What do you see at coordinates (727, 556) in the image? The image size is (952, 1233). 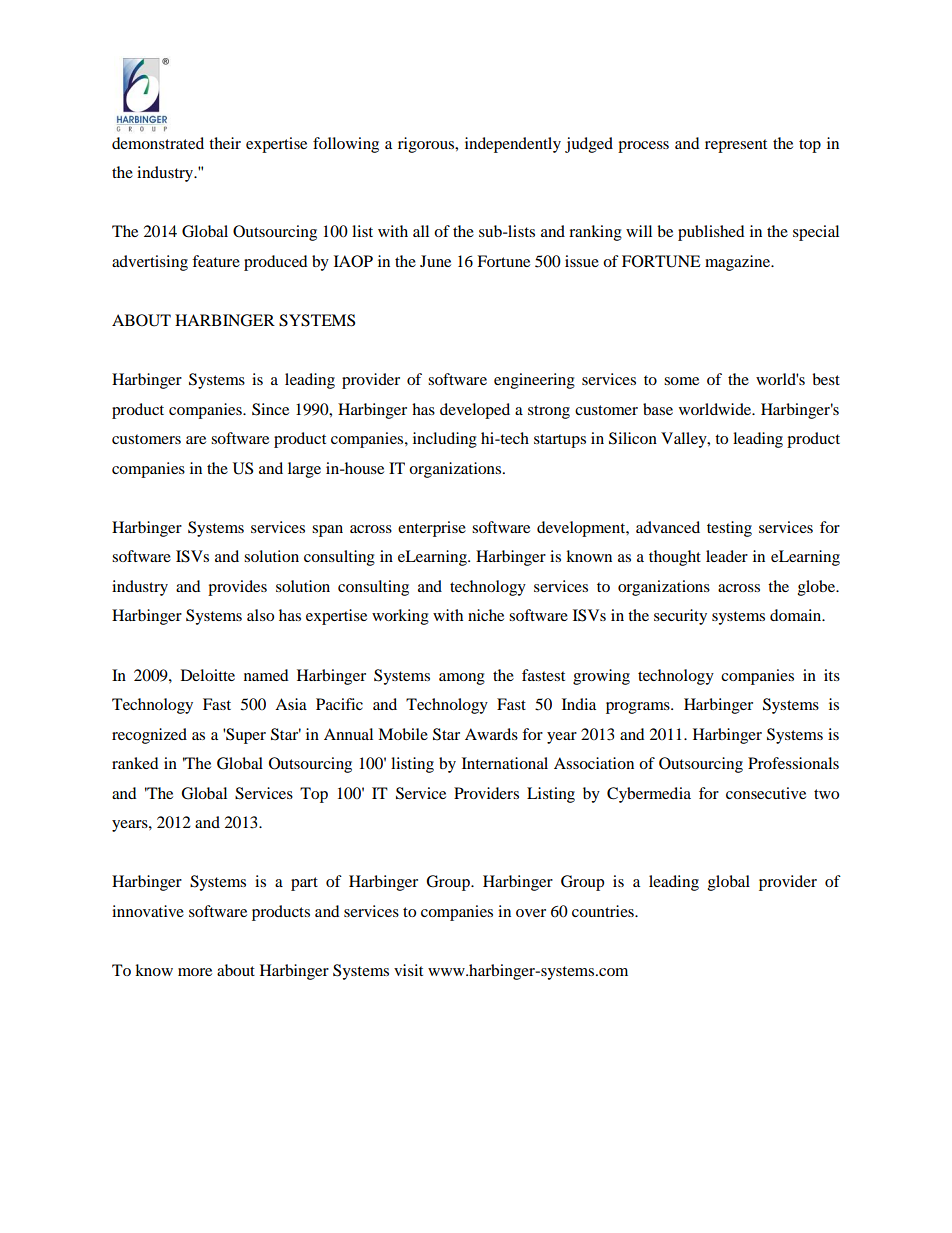 I see `leader` at bounding box center [727, 556].
